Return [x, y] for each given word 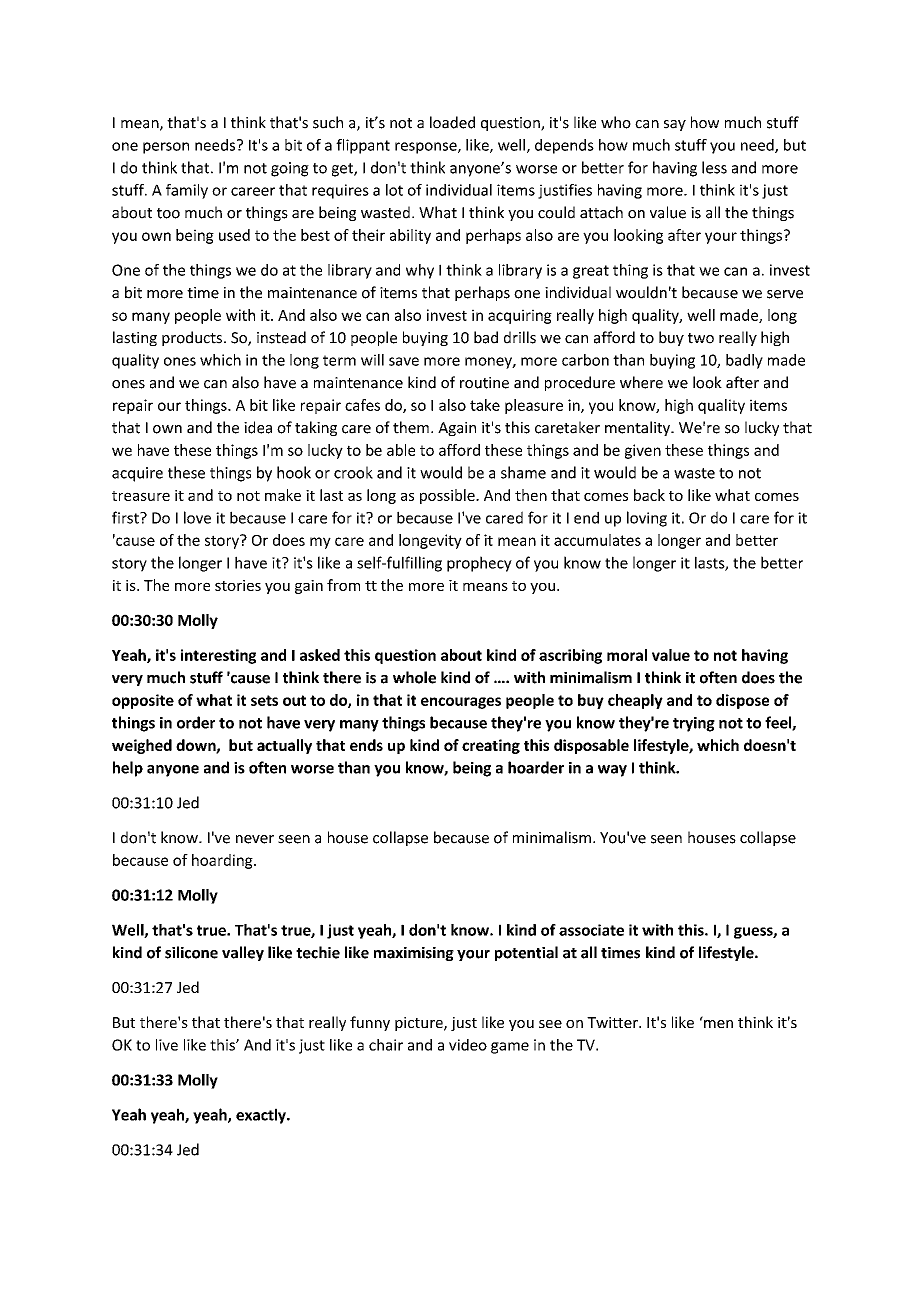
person [166, 148]
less [714, 167]
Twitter [613, 1022]
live [167, 1045]
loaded [452, 122]
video [468, 1045]
